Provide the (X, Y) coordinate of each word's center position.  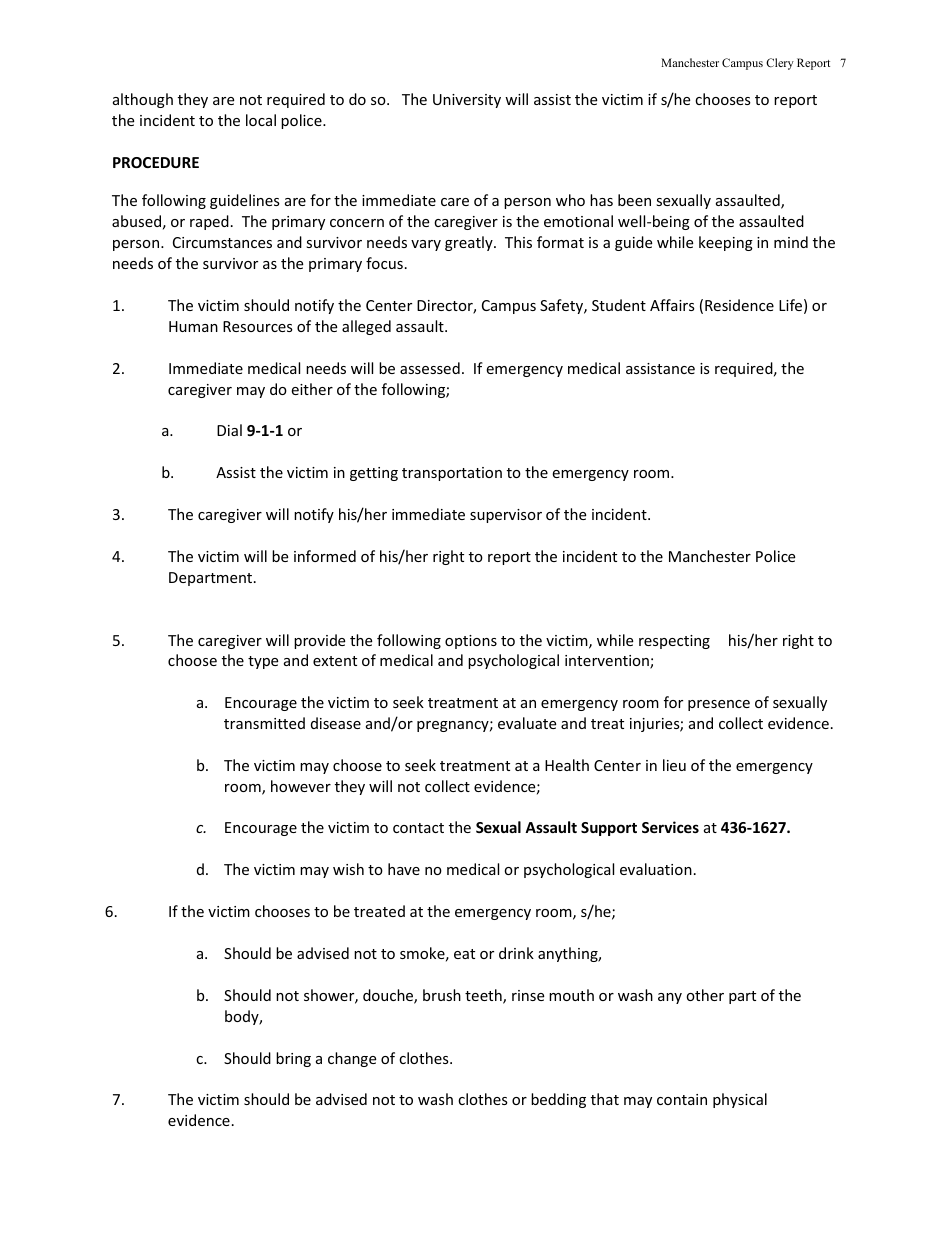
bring (293, 1059)
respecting (674, 642)
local (261, 120)
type (263, 662)
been (634, 200)
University (467, 101)
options (471, 642)
